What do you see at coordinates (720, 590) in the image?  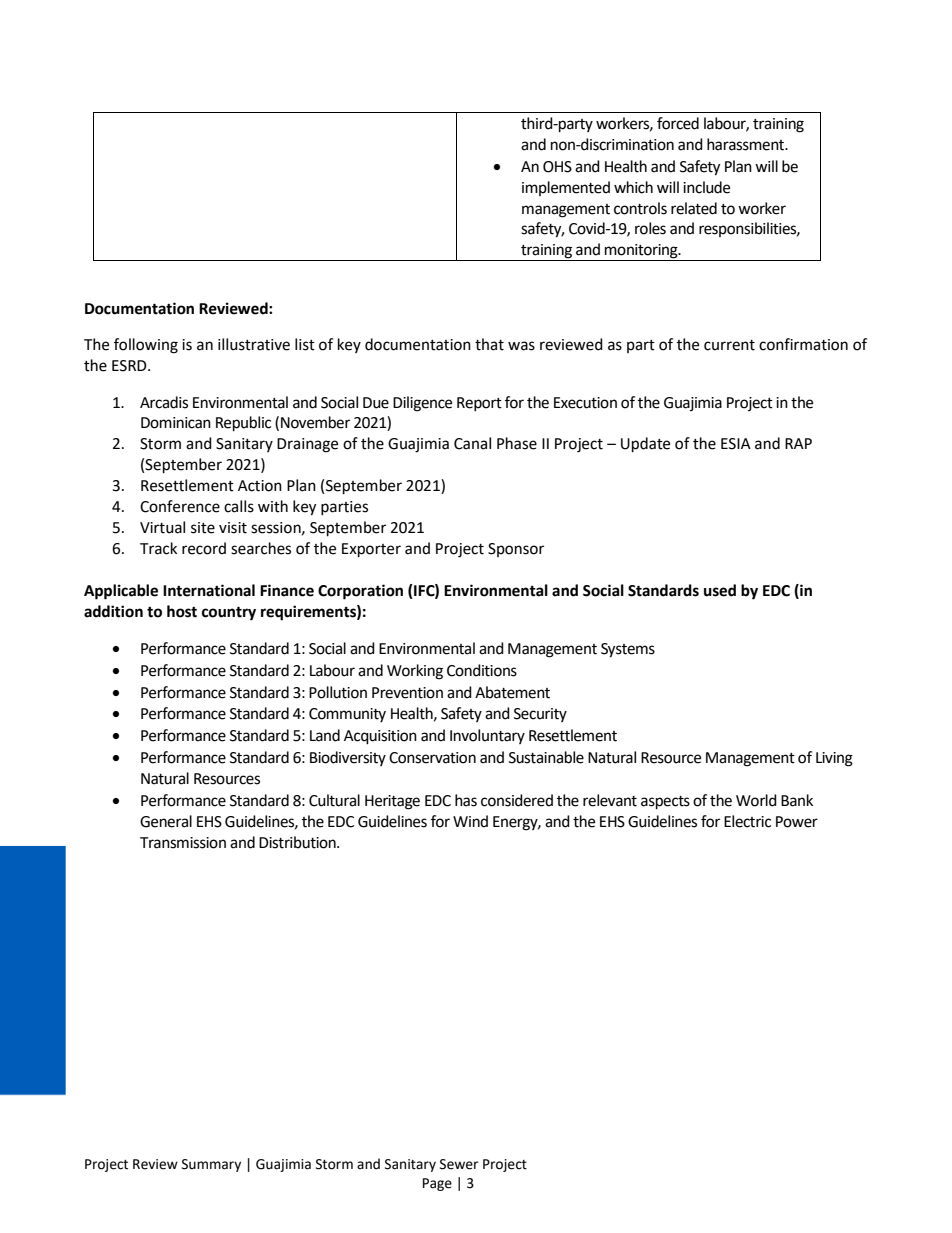 I see `used` at bounding box center [720, 590].
